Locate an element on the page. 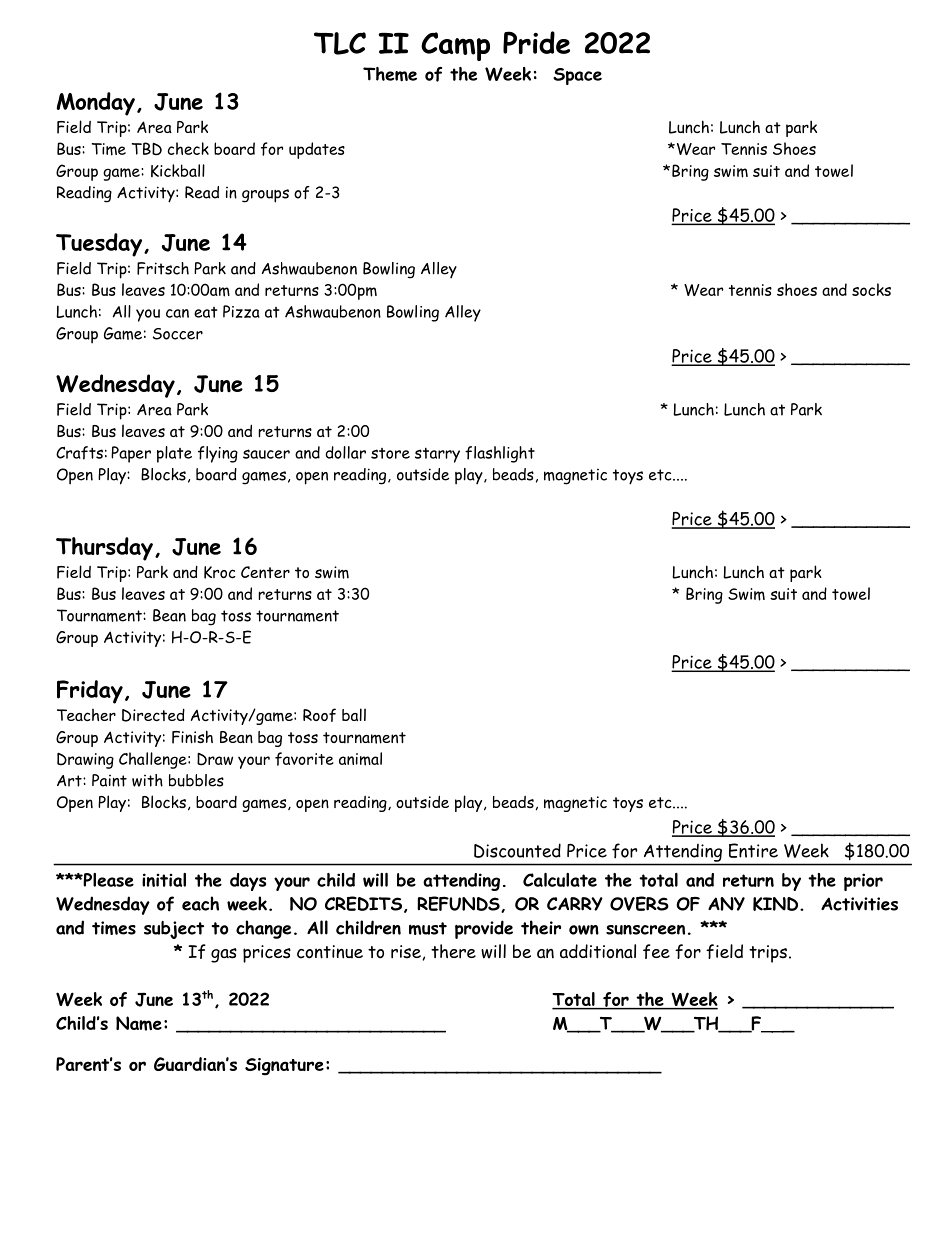 This document has height=1233, width=952. can is located at coordinates (177, 313).
